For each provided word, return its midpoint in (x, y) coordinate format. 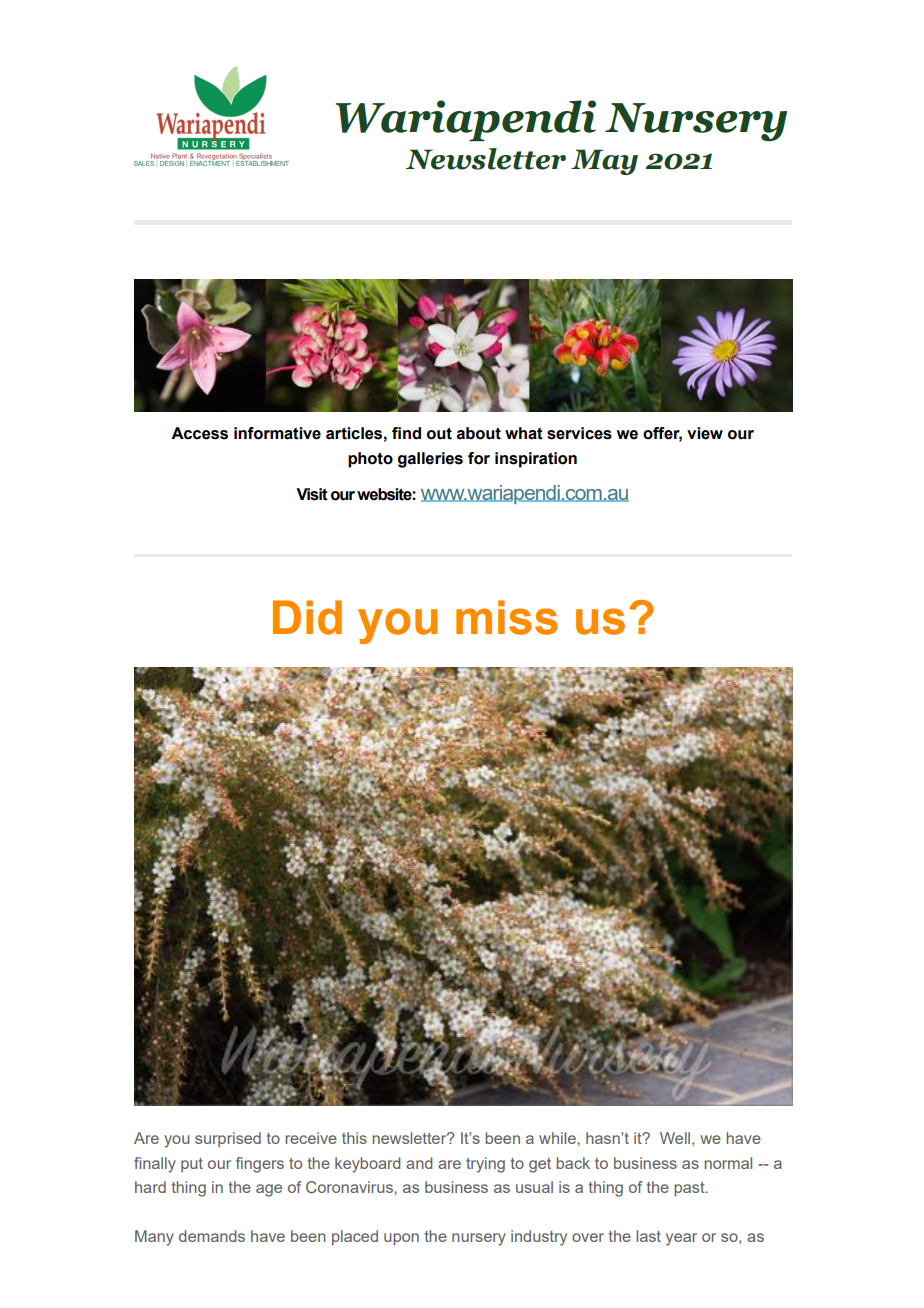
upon (401, 1239)
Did (307, 617)
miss (507, 617)
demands (212, 1236)
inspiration (536, 460)
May (604, 162)
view (705, 433)
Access (199, 433)
